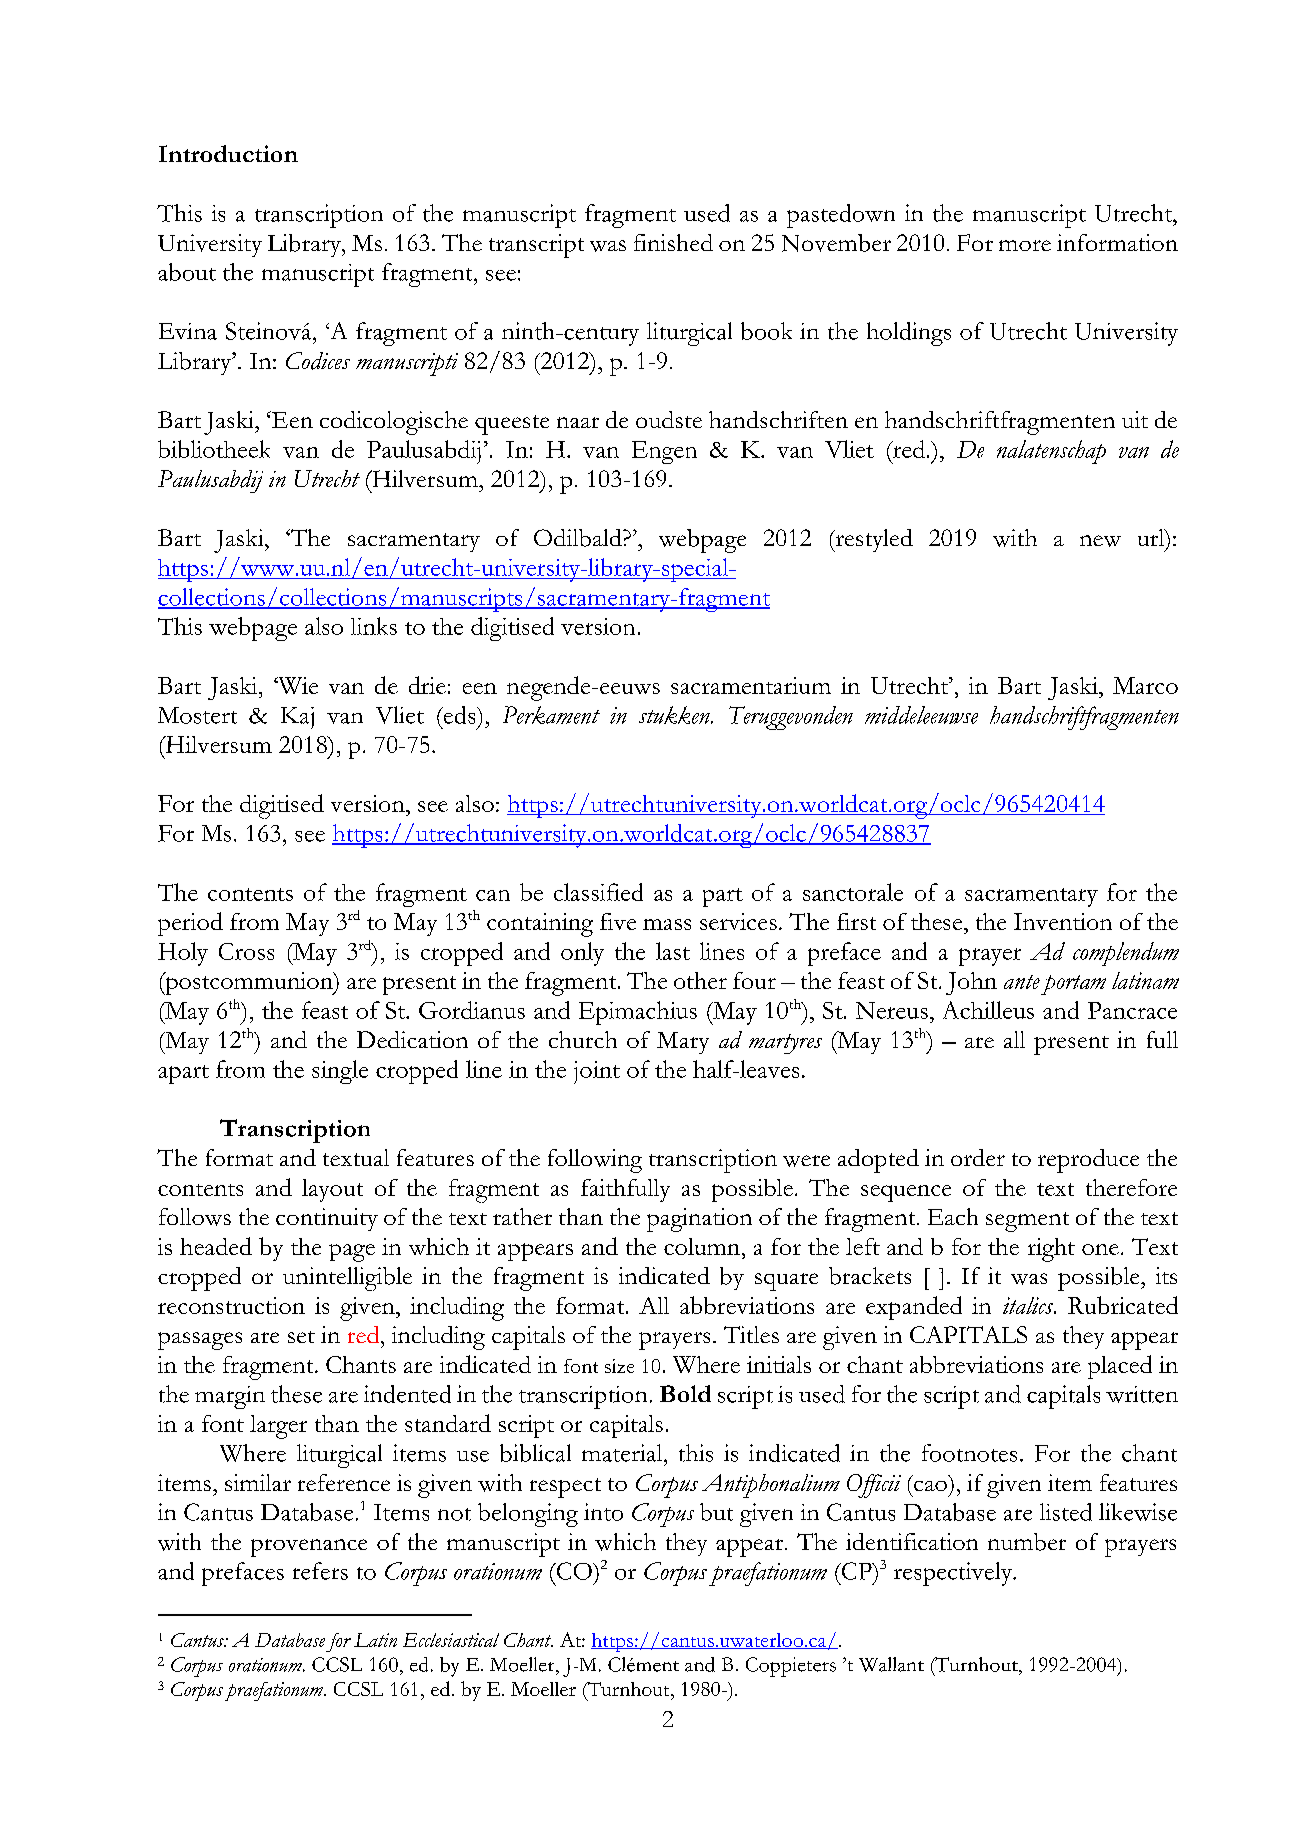 The width and height of the screenshot is (1302, 1841). I want to click on Introduction, so click(228, 153).
